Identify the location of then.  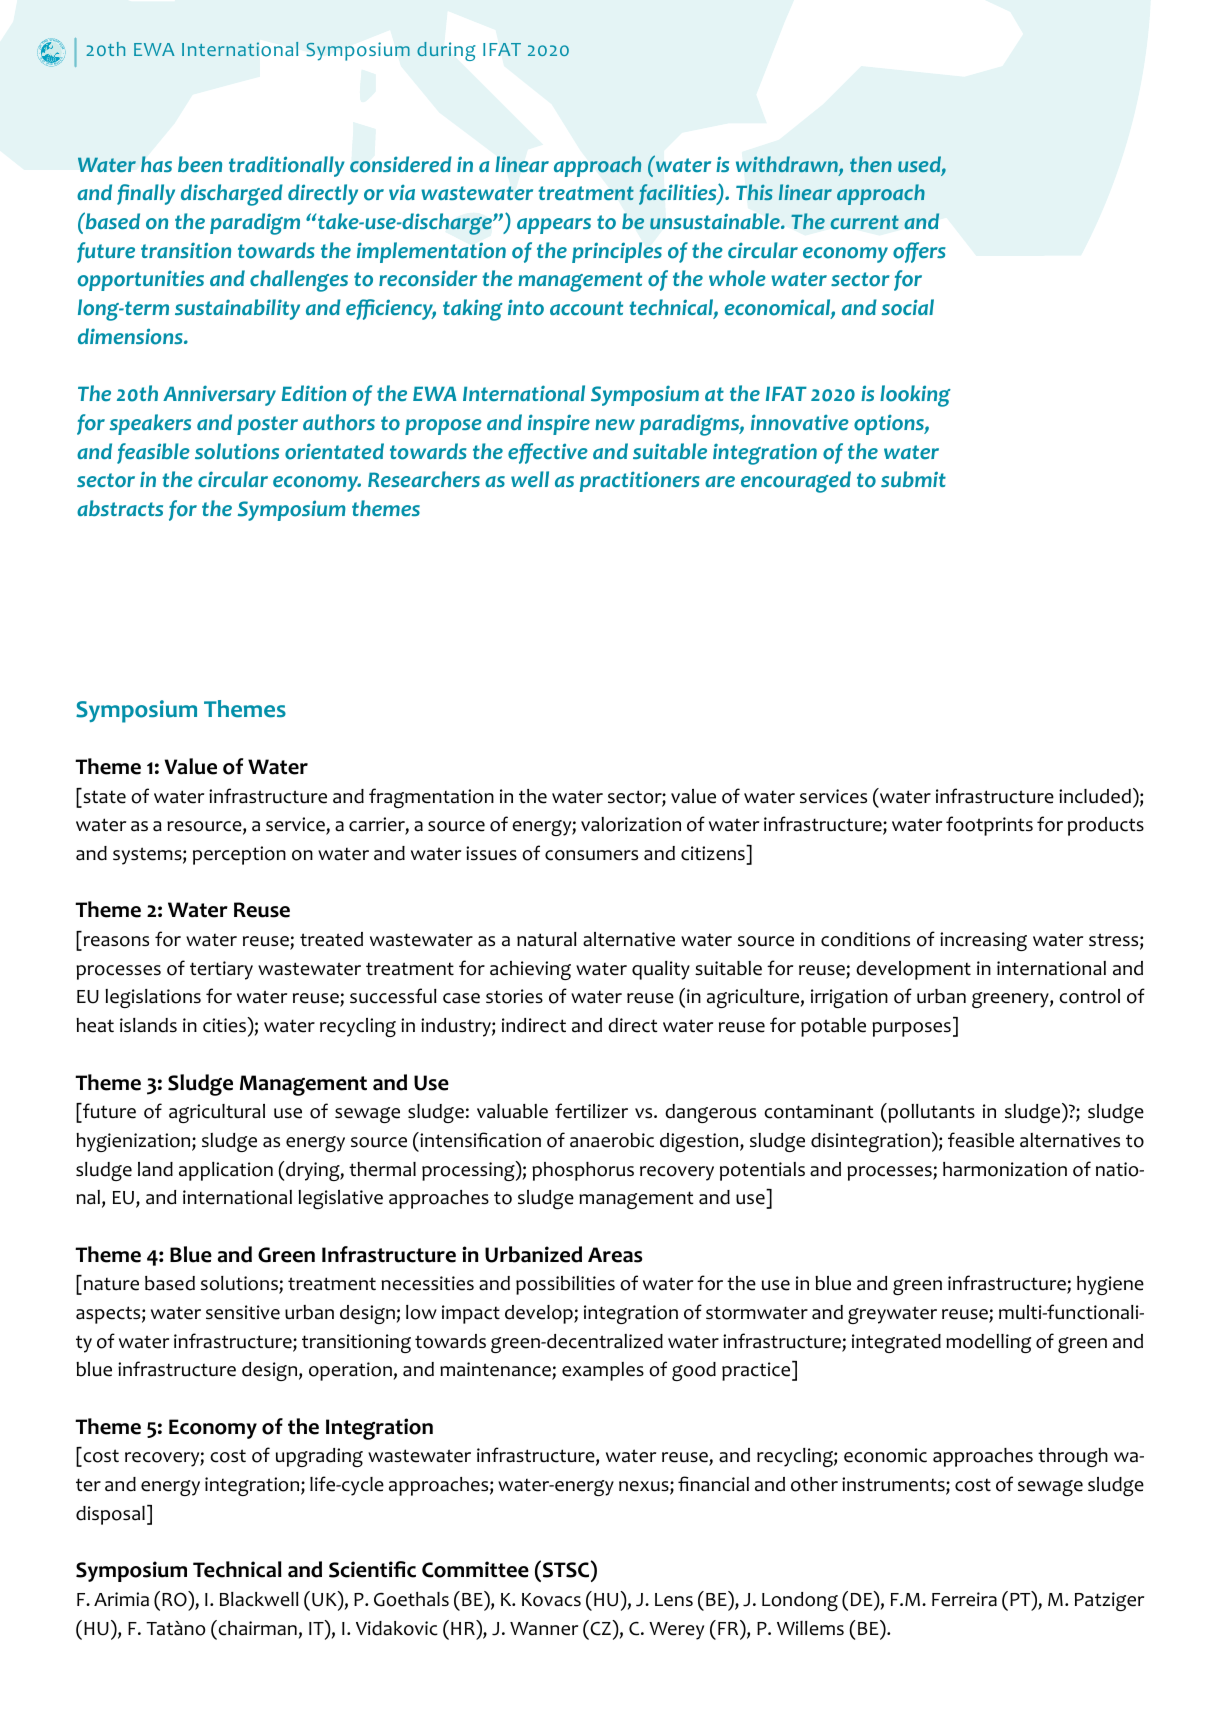
(871, 164).
